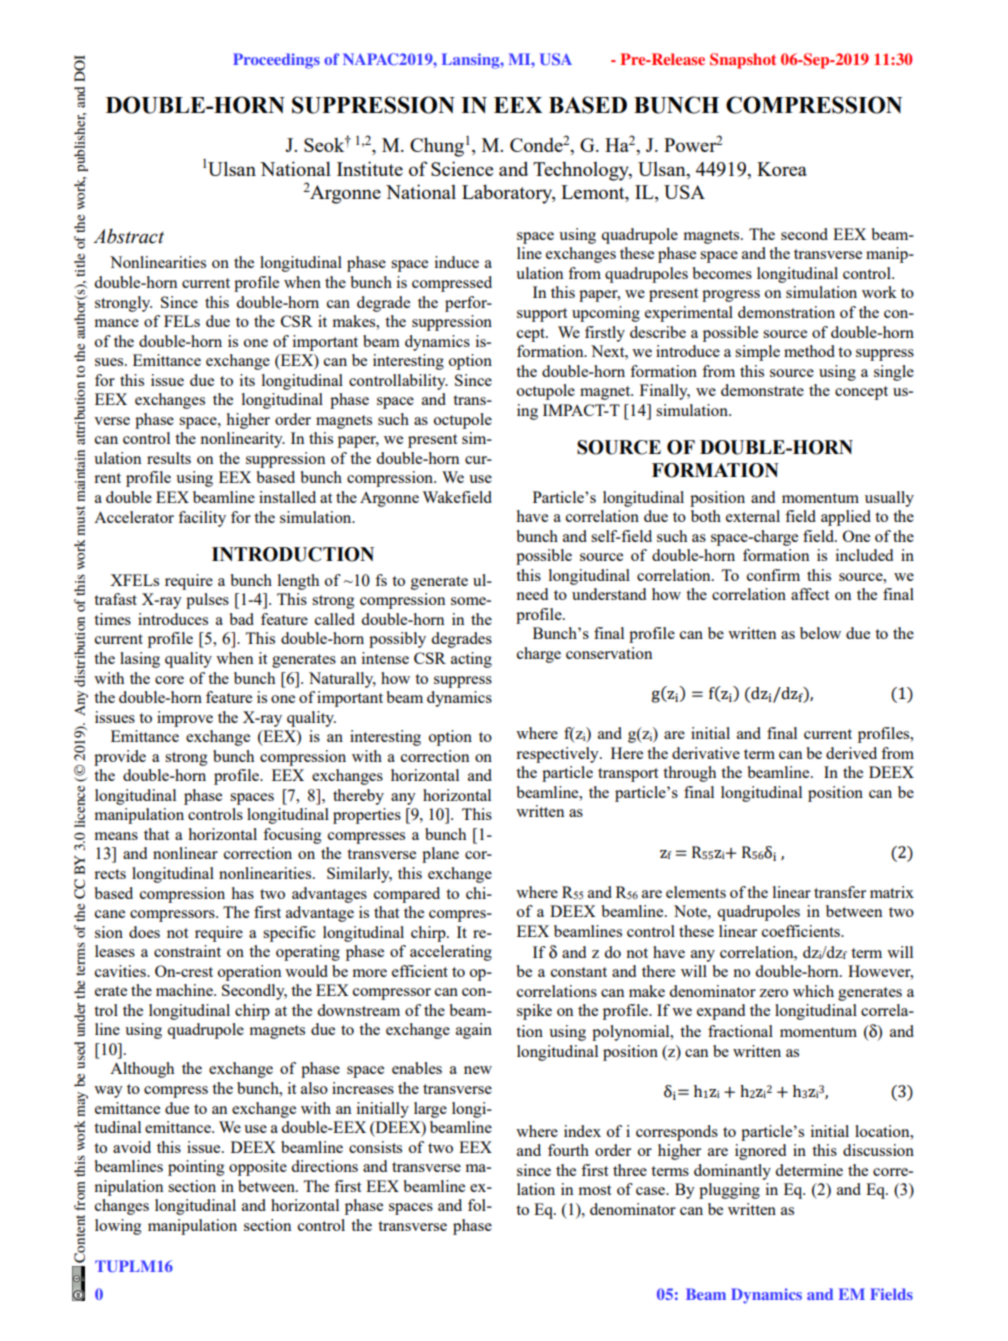  Describe the element at coordinates (558, 755) in the document. I see `respectively` at that location.
